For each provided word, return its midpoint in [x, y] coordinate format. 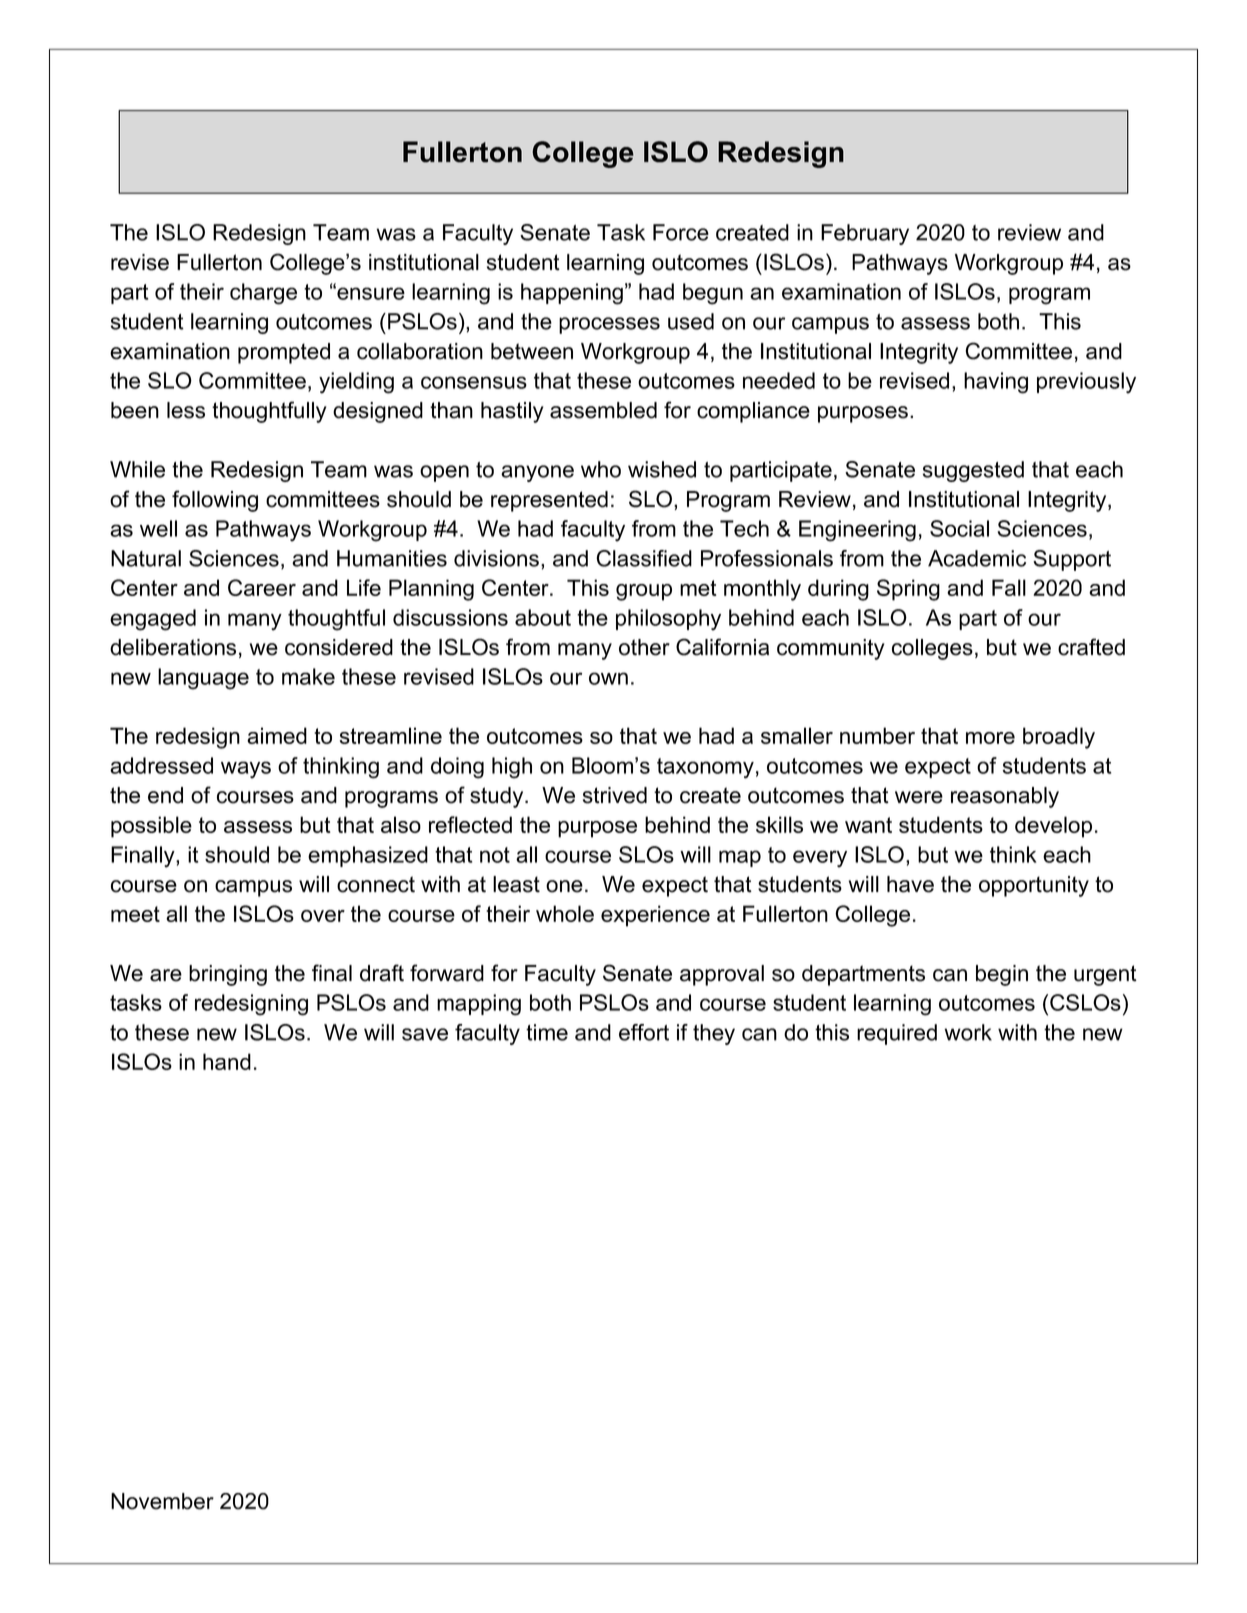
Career [262, 587]
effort [644, 1032]
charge [263, 294]
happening [572, 294]
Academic [977, 558]
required [897, 1034]
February [865, 234]
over [323, 916]
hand [227, 1061]
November [162, 1501]
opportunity [1034, 886]
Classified [644, 558]
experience [655, 916]
